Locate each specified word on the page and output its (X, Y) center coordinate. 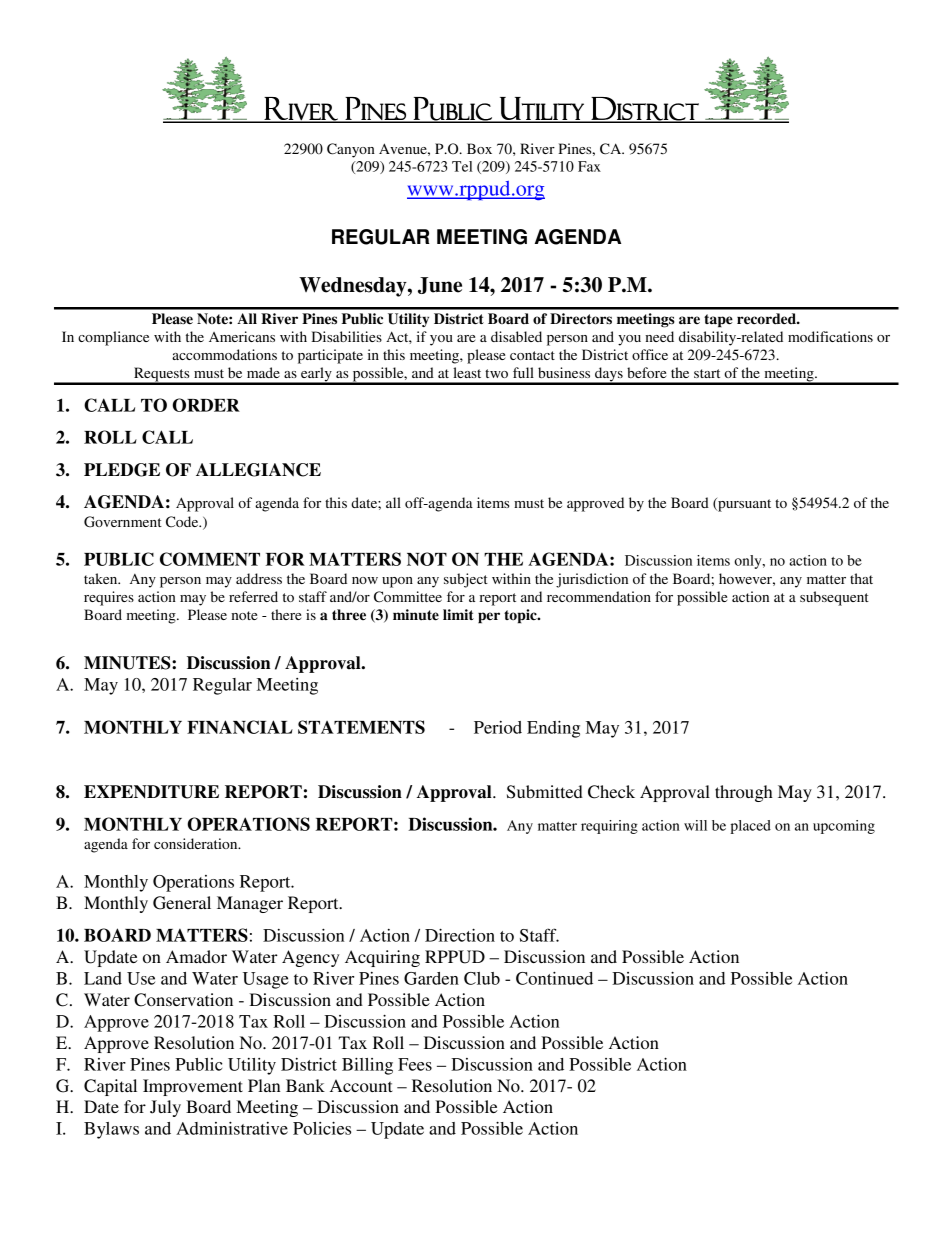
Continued (554, 978)
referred (253, 596)
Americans (242, 336)
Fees (415, 1064)
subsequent (834, 598)
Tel (462, 166)
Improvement (193, 1087)
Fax (589, 166)
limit (458, 614)
